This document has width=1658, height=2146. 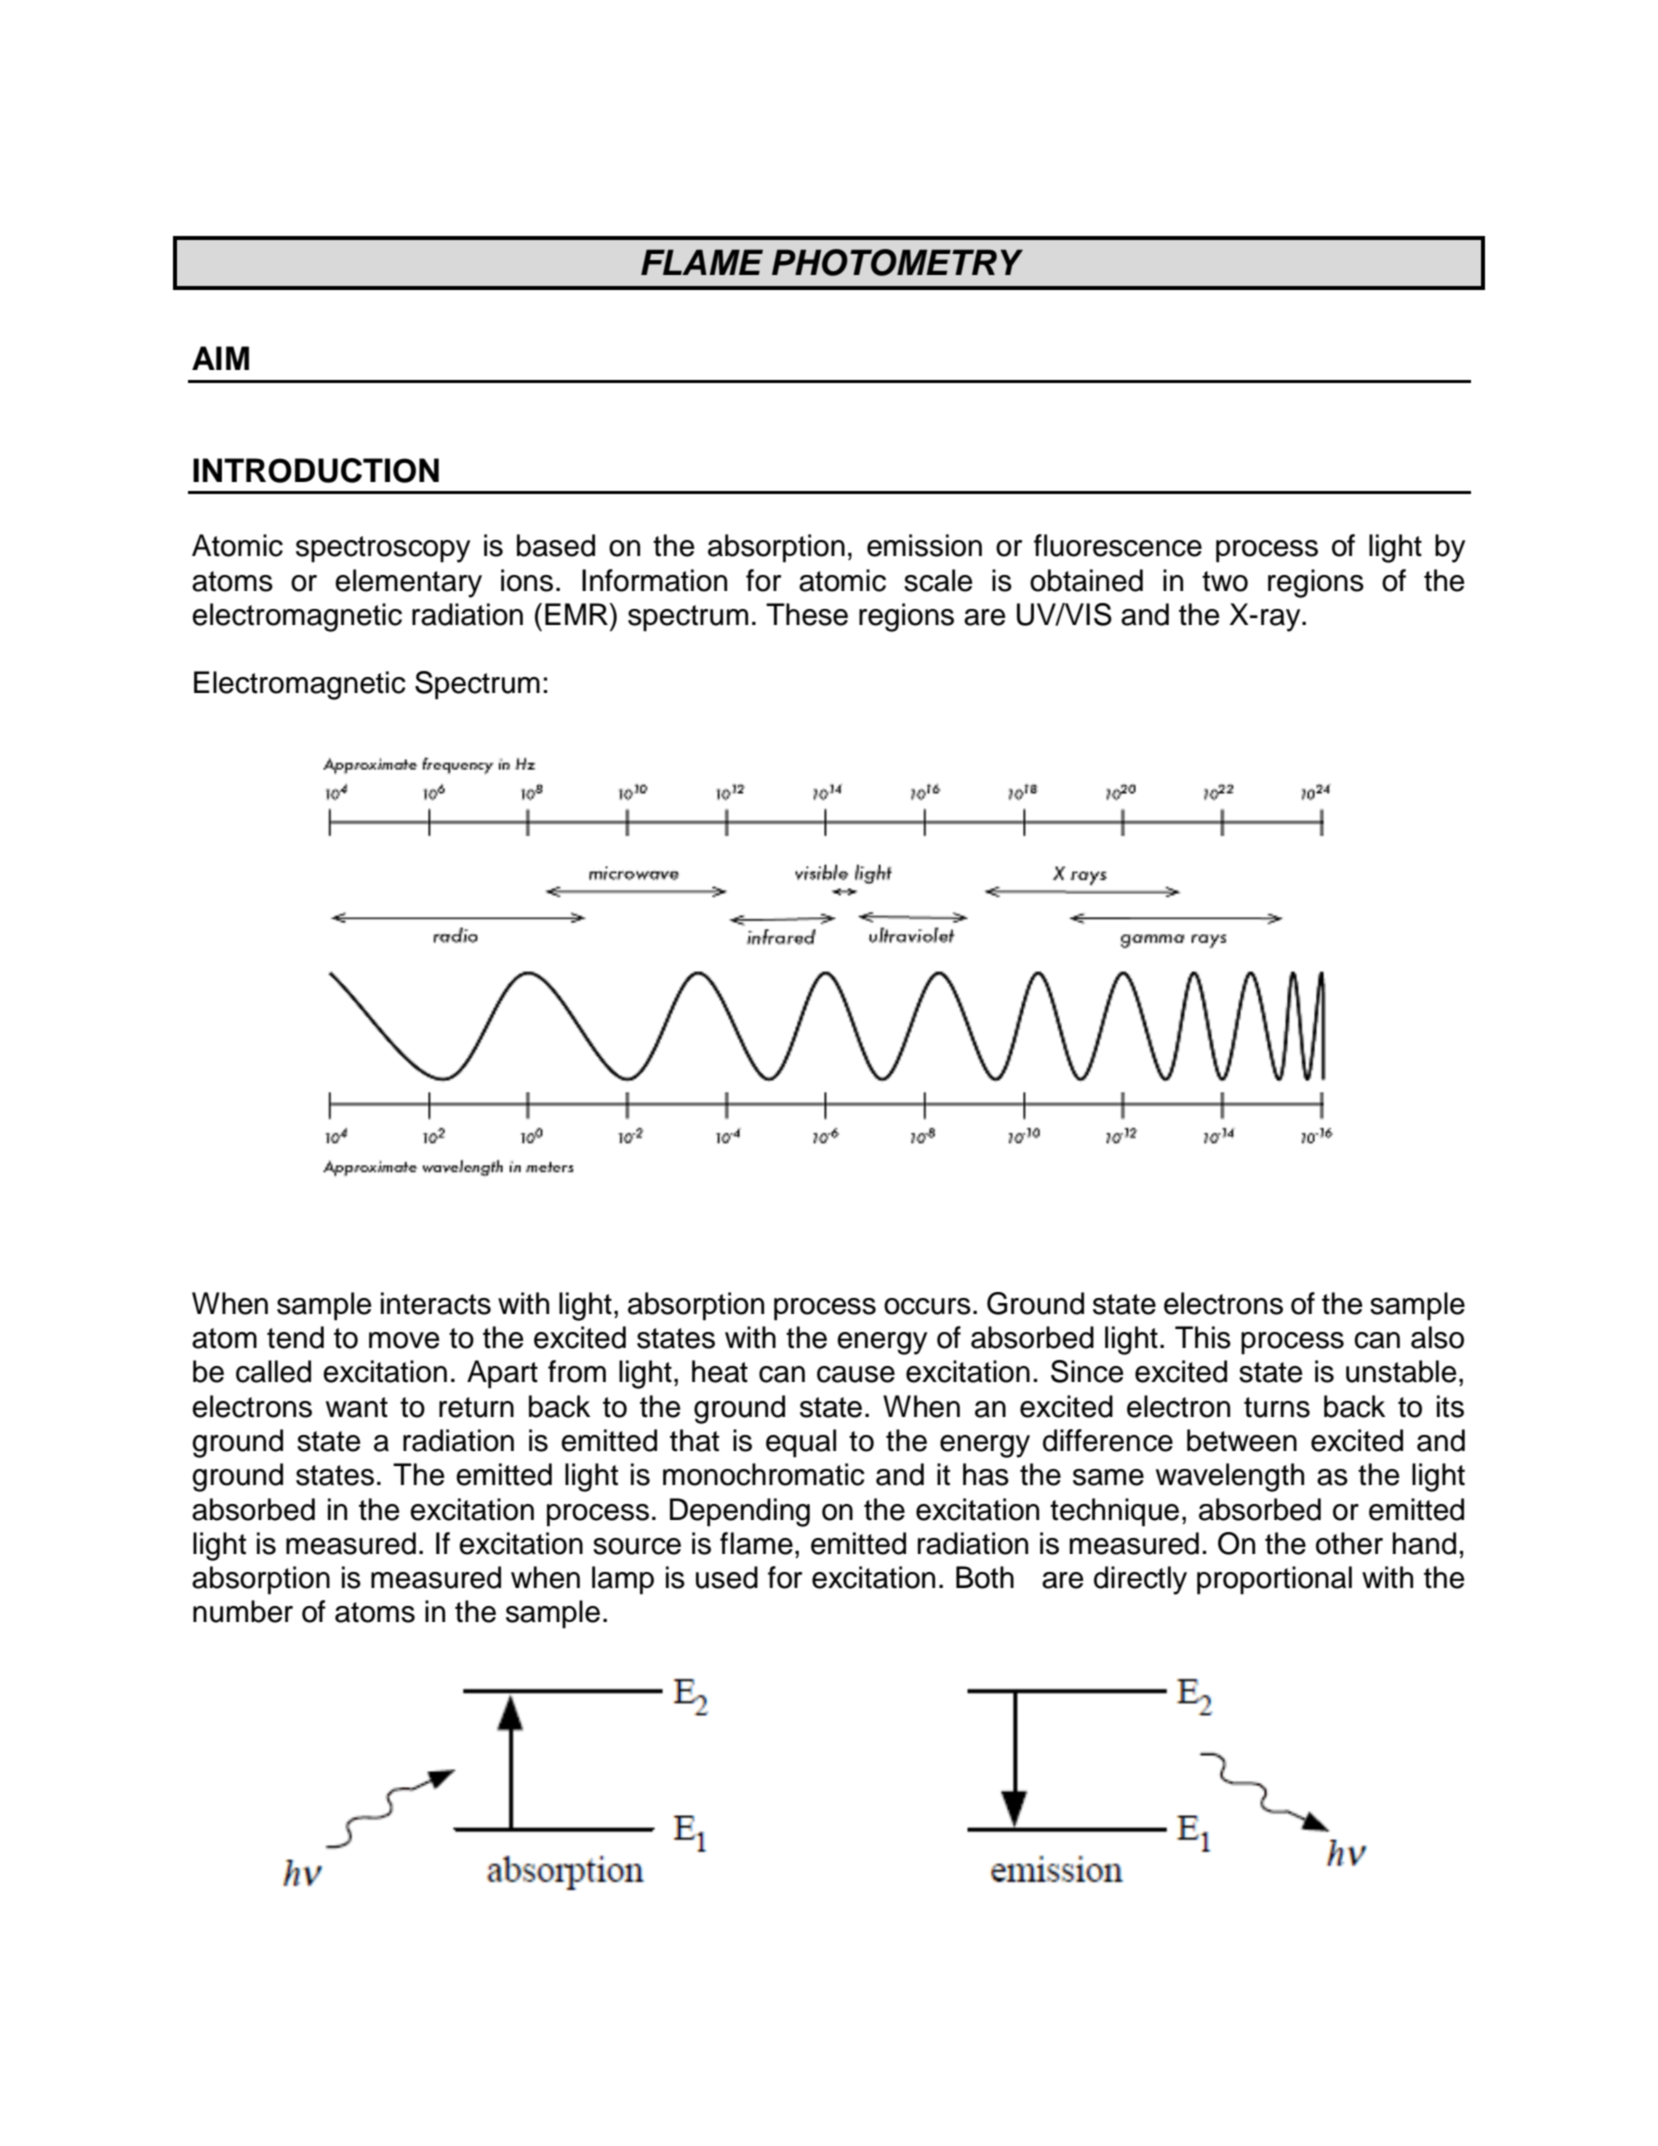 What do you see at coordinates (727, 1577) in the document?
I see `used` at bounding box center [727, 1577].
